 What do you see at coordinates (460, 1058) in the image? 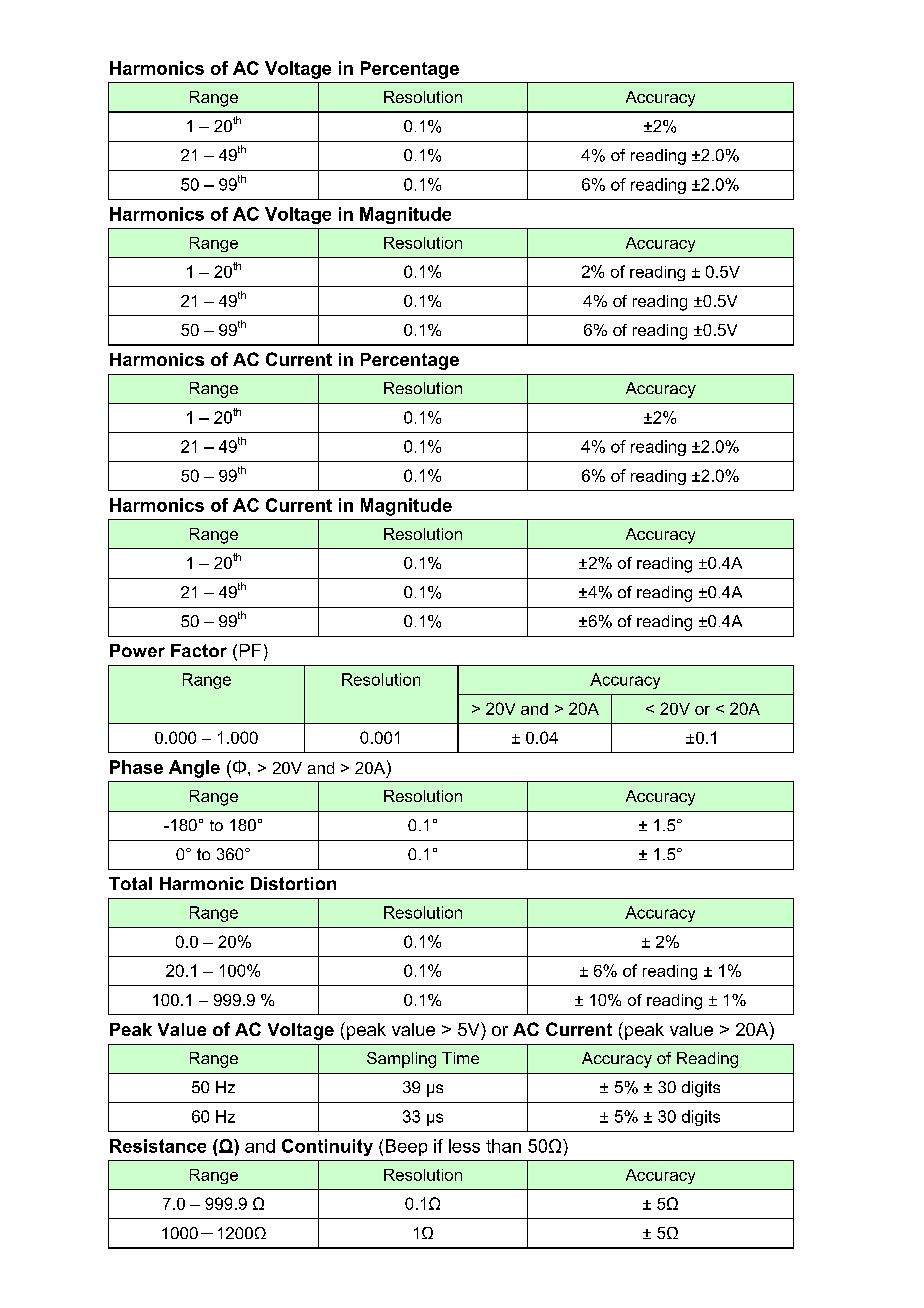
I see `Time` at bounding box center [460, 1058].
